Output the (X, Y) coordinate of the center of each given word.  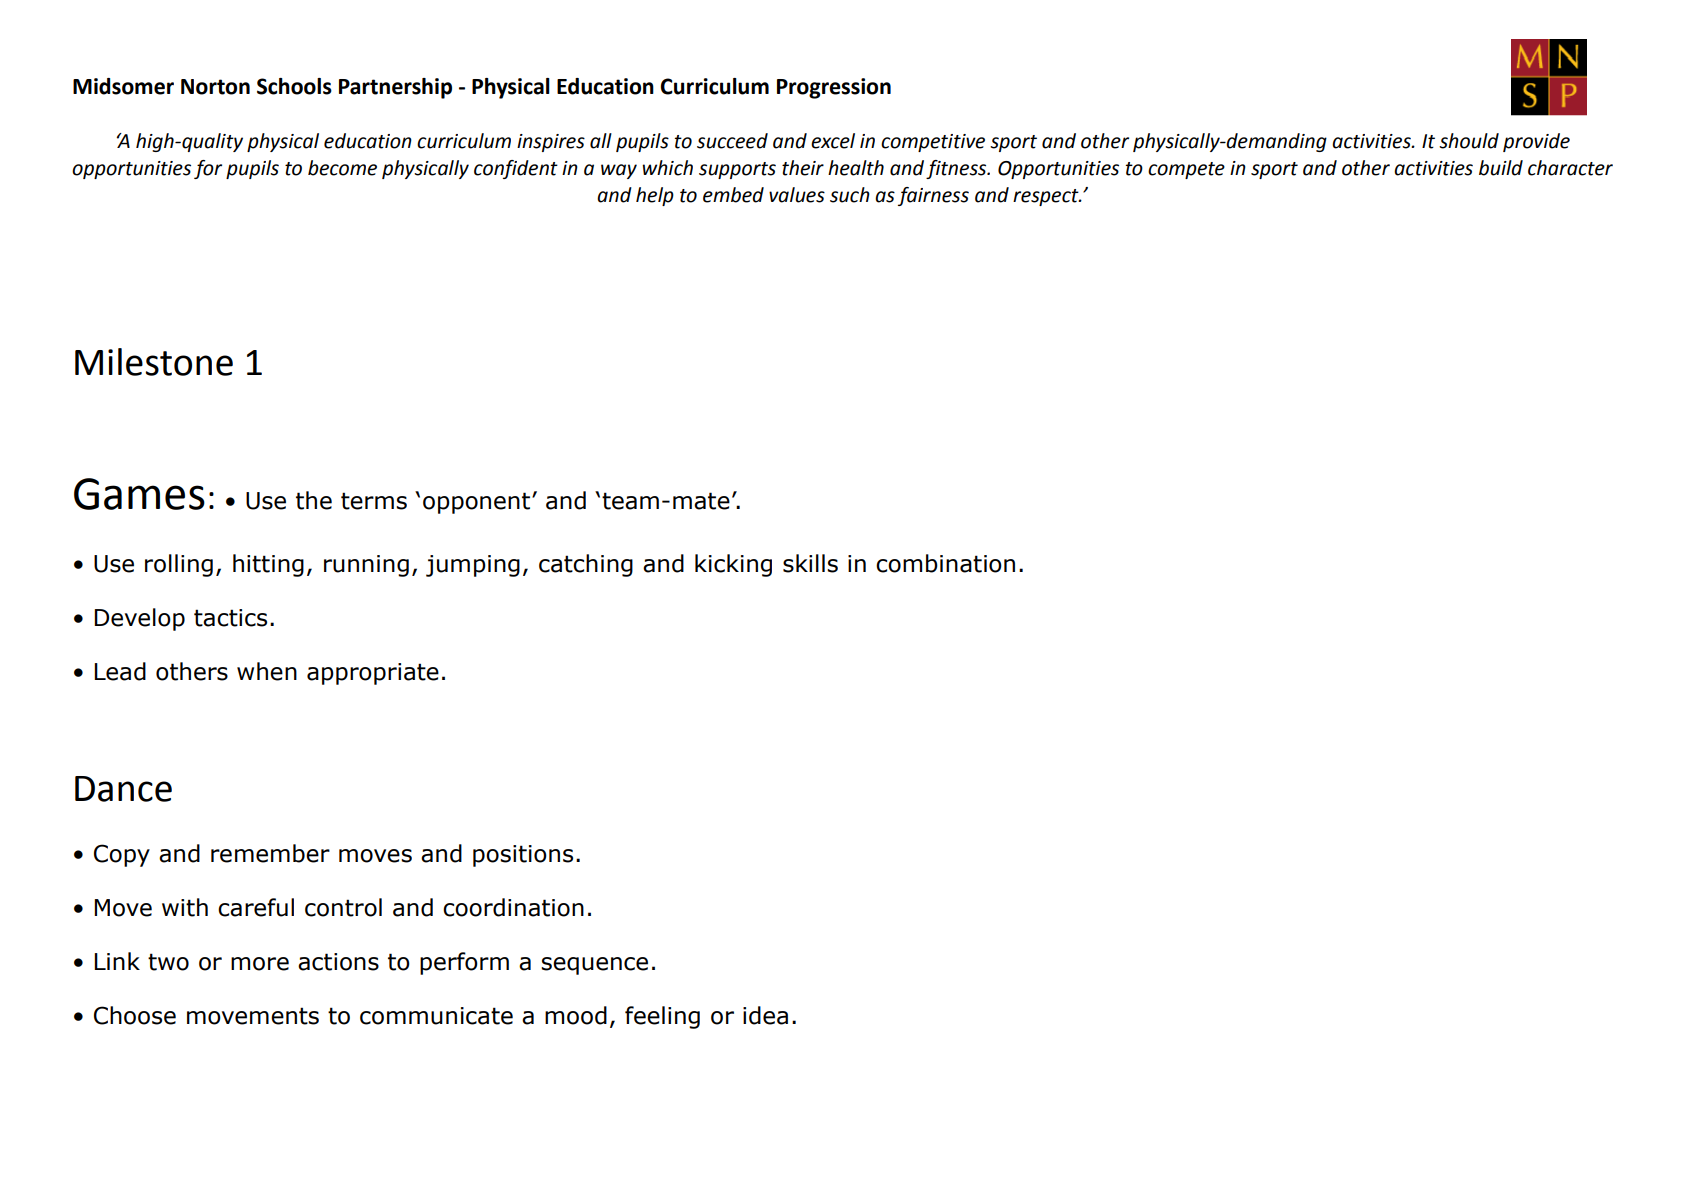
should (1469, 141)
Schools (294, 86)
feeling (662, 1017)
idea (765, 1015)
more (260, 964)
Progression (834, 88)
